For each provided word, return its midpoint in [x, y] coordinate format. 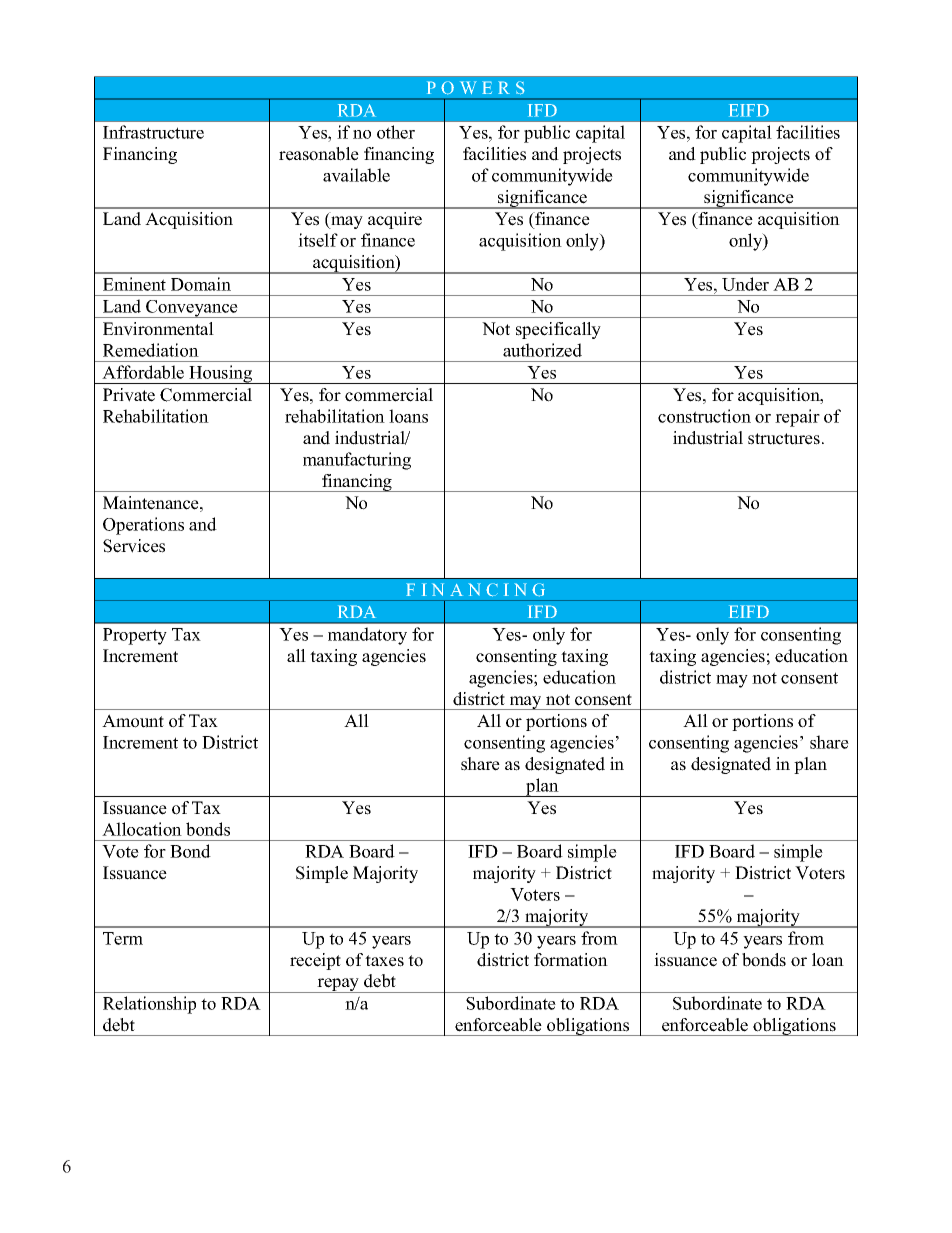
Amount [133, 721]
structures [784, 439]
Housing [221, 374]
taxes [384, 961]
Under [745, 284]
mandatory [367, 636]
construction [704, 416]
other [396, 132]
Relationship [149, 1005]
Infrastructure [153, 132]
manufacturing [357, 461]
